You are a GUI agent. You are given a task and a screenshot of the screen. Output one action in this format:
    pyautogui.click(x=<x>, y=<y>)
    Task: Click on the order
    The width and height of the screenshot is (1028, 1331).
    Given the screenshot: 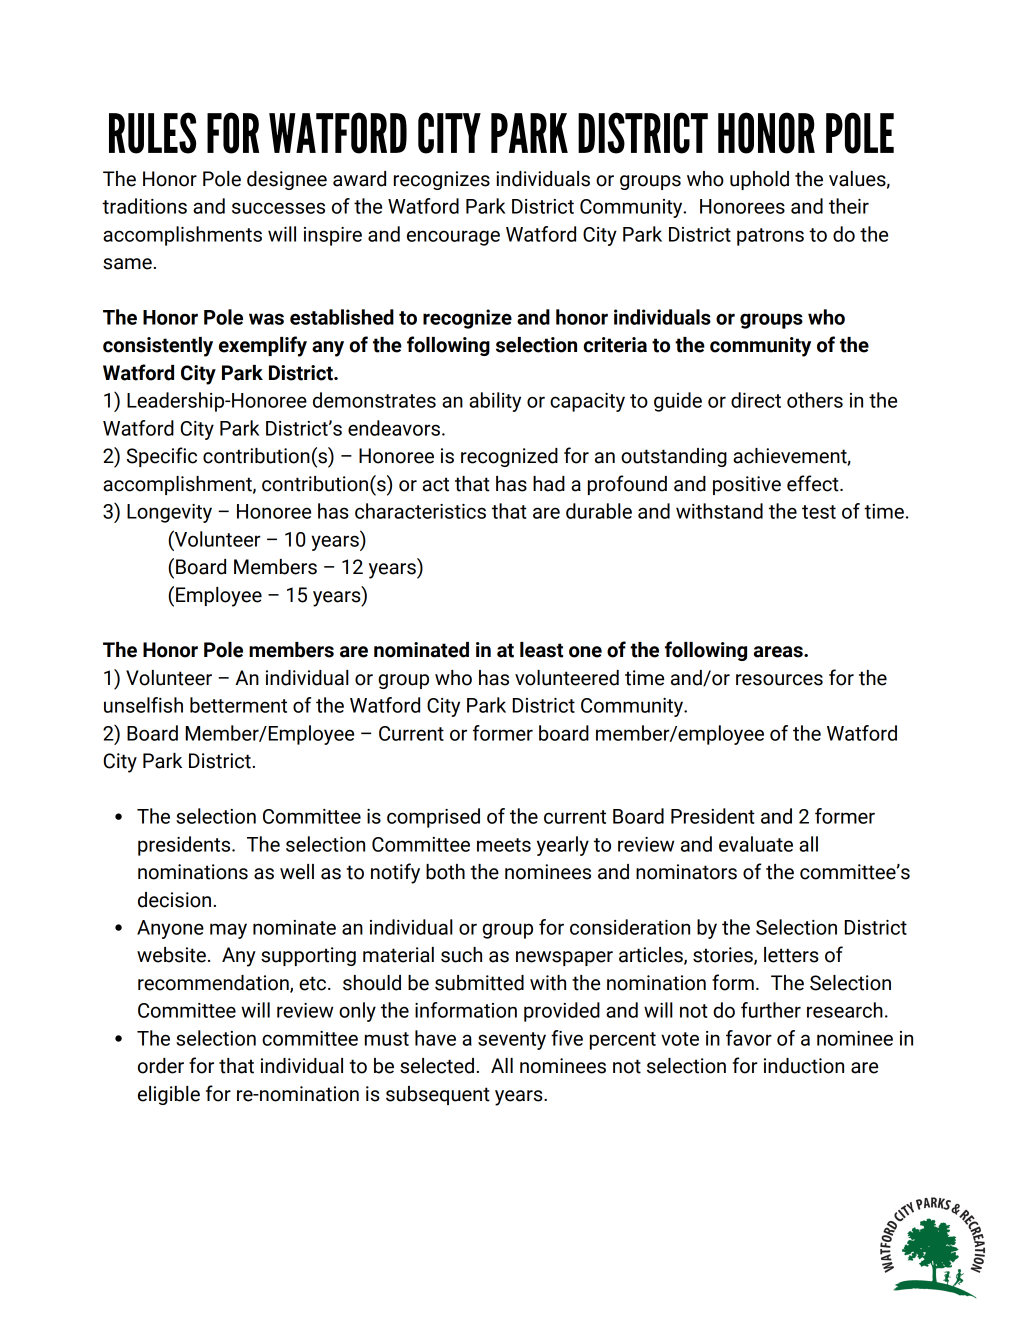 What is the action you would take?
    pyautogui.click(x=161, y=1066)
